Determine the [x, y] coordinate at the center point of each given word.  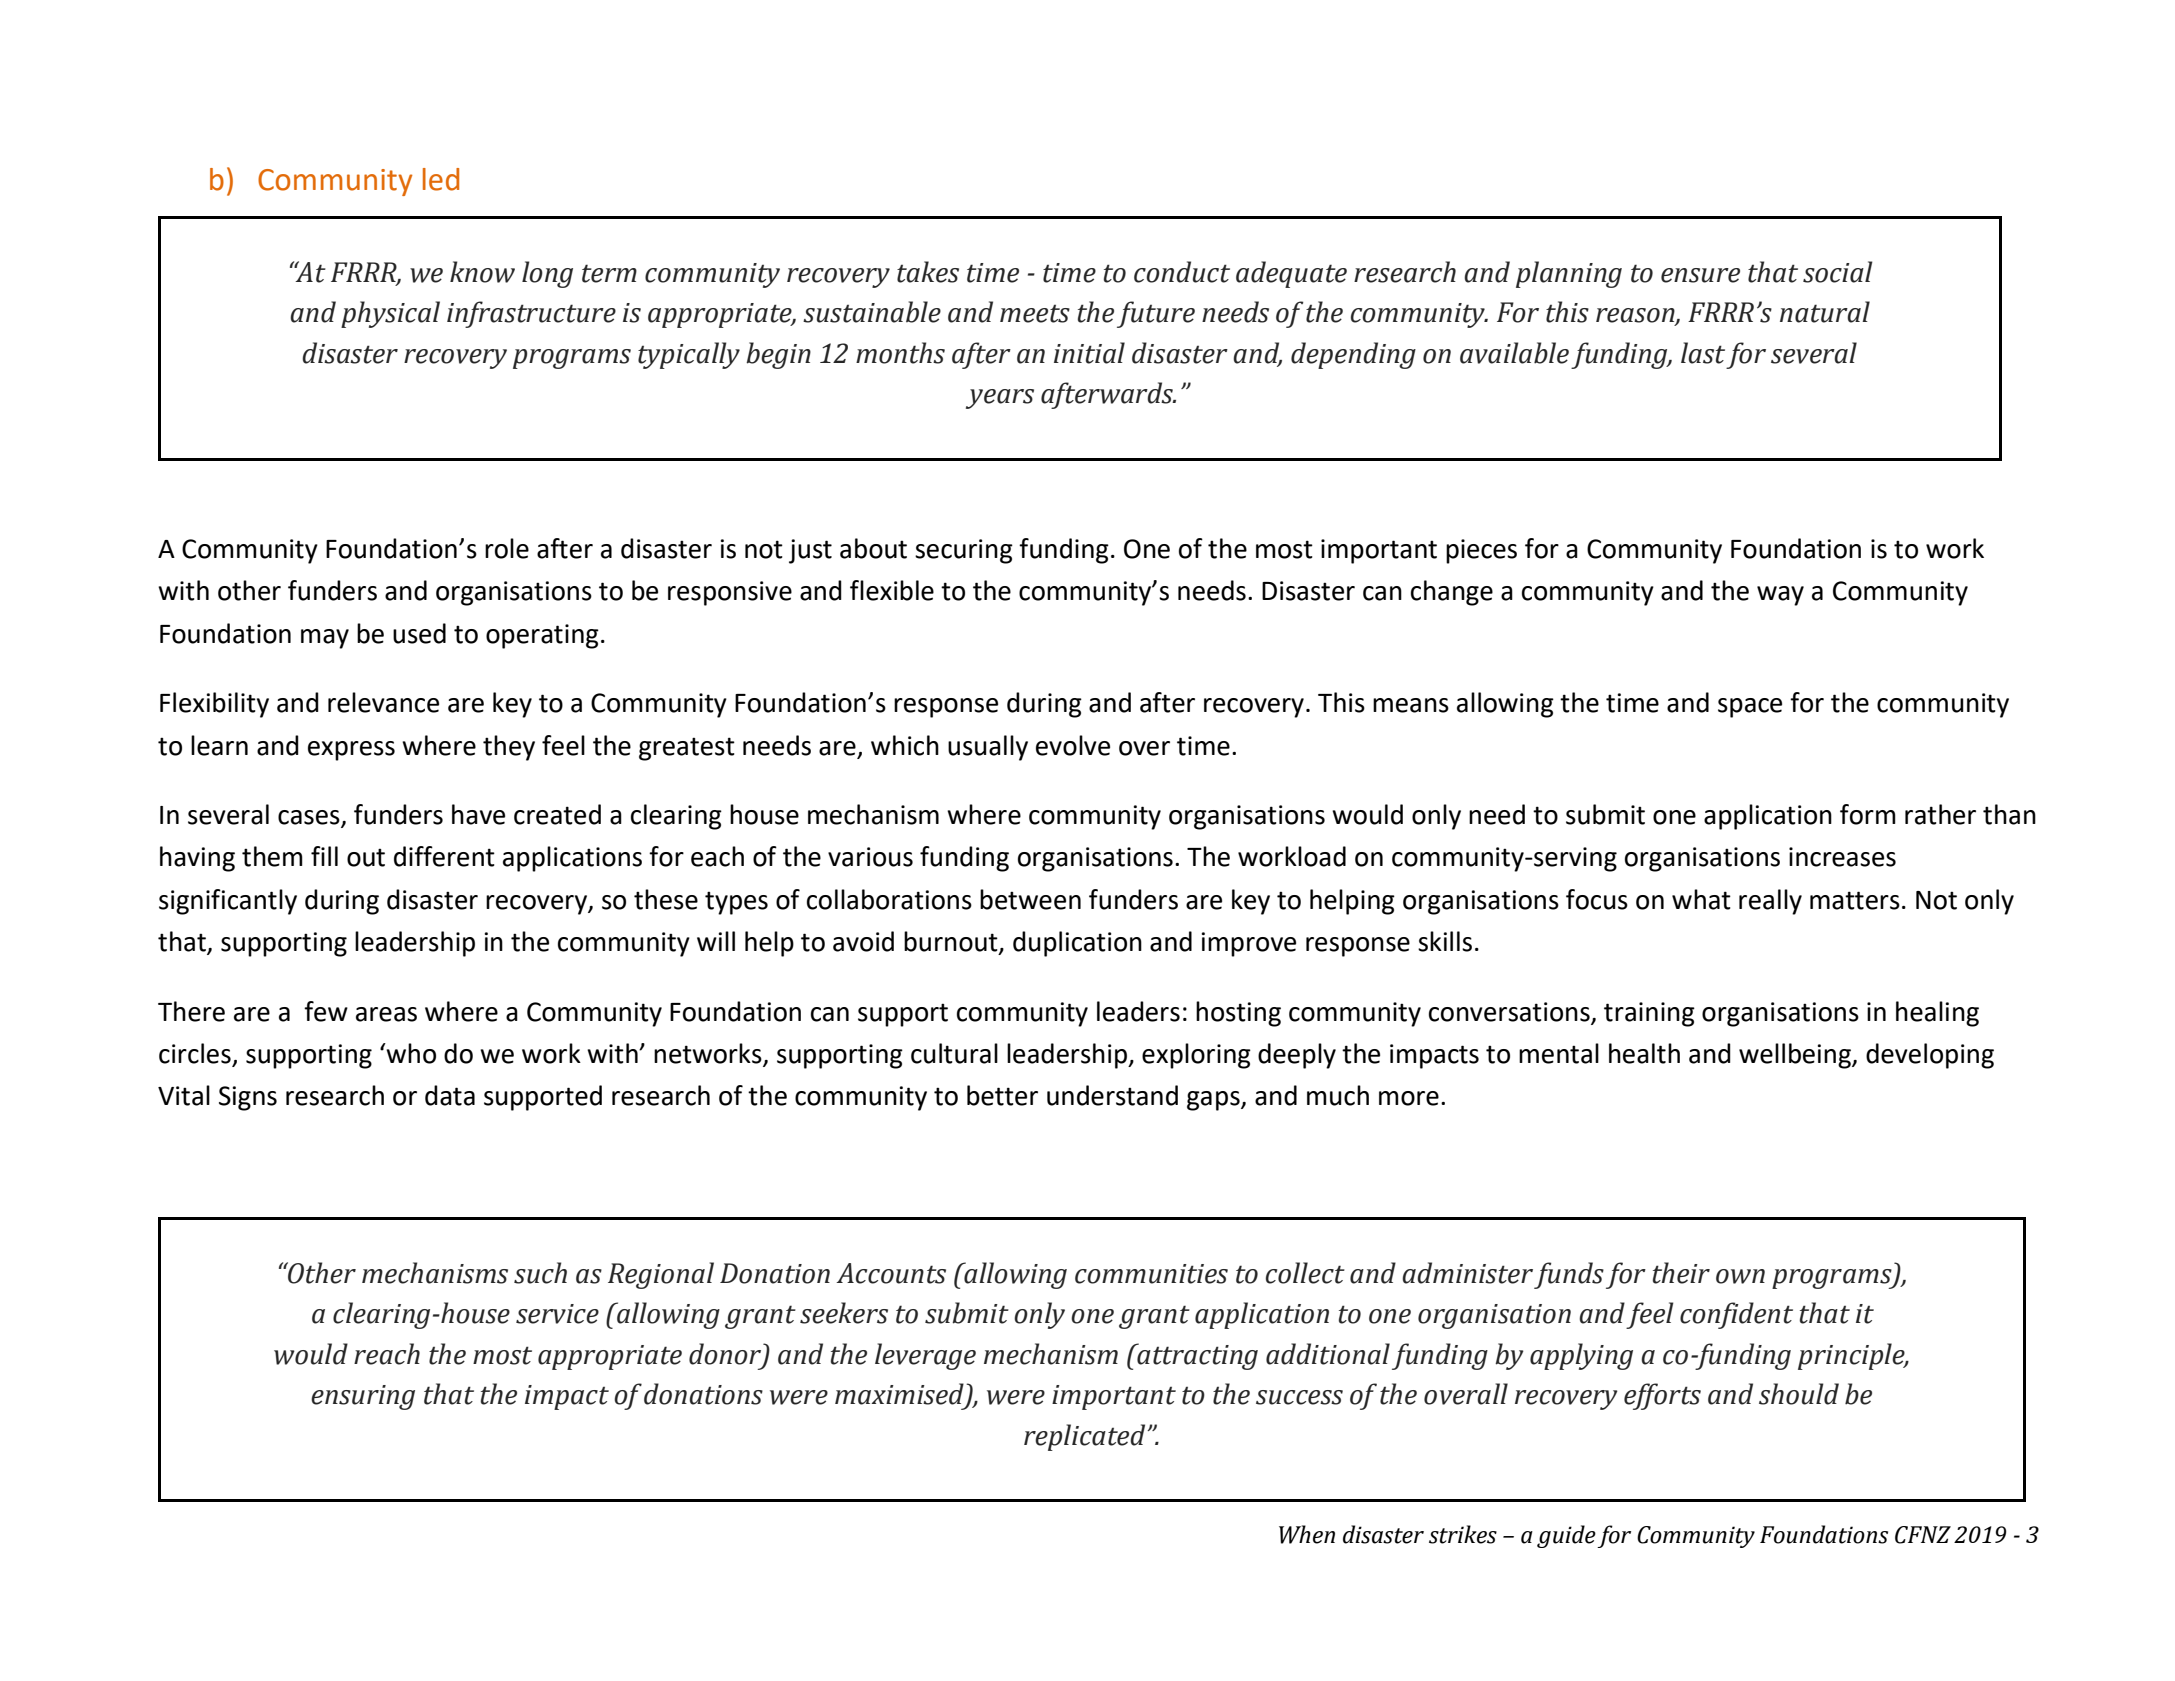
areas [386, 1014]
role [507, 548]
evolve [1073, 745]
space [1750, 708]
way [1780, 596]
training [1649, 1014]
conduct [1182, 272]
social [1838, 272]
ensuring [363, 1397]
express [351, 751]
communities [1151, 1274]
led [441, 179]
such [540, 1273]
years [1000, 399]
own [1740, 1276]
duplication [1077, 944]
